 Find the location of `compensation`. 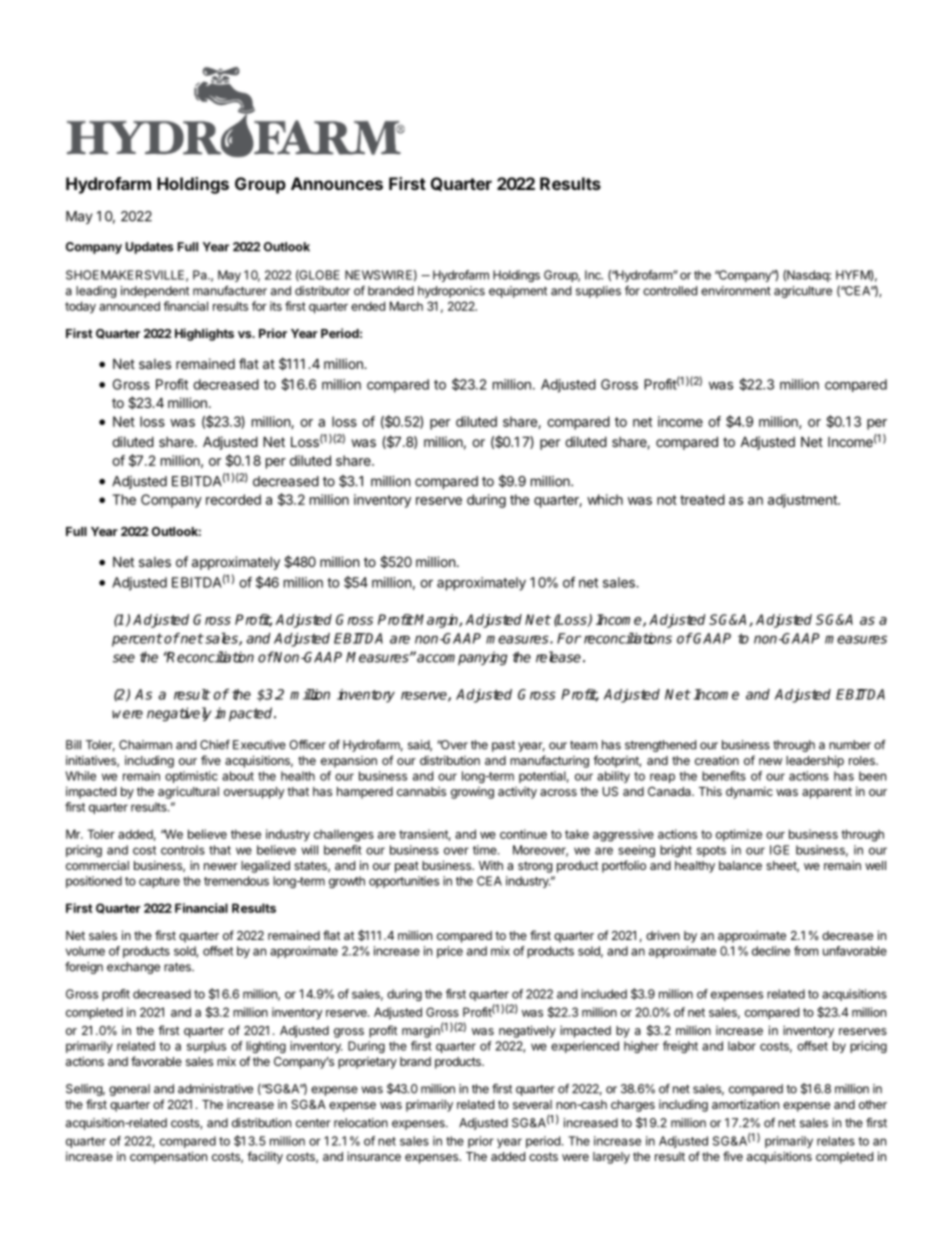

compensation is located at coordinates (168, 1157).
